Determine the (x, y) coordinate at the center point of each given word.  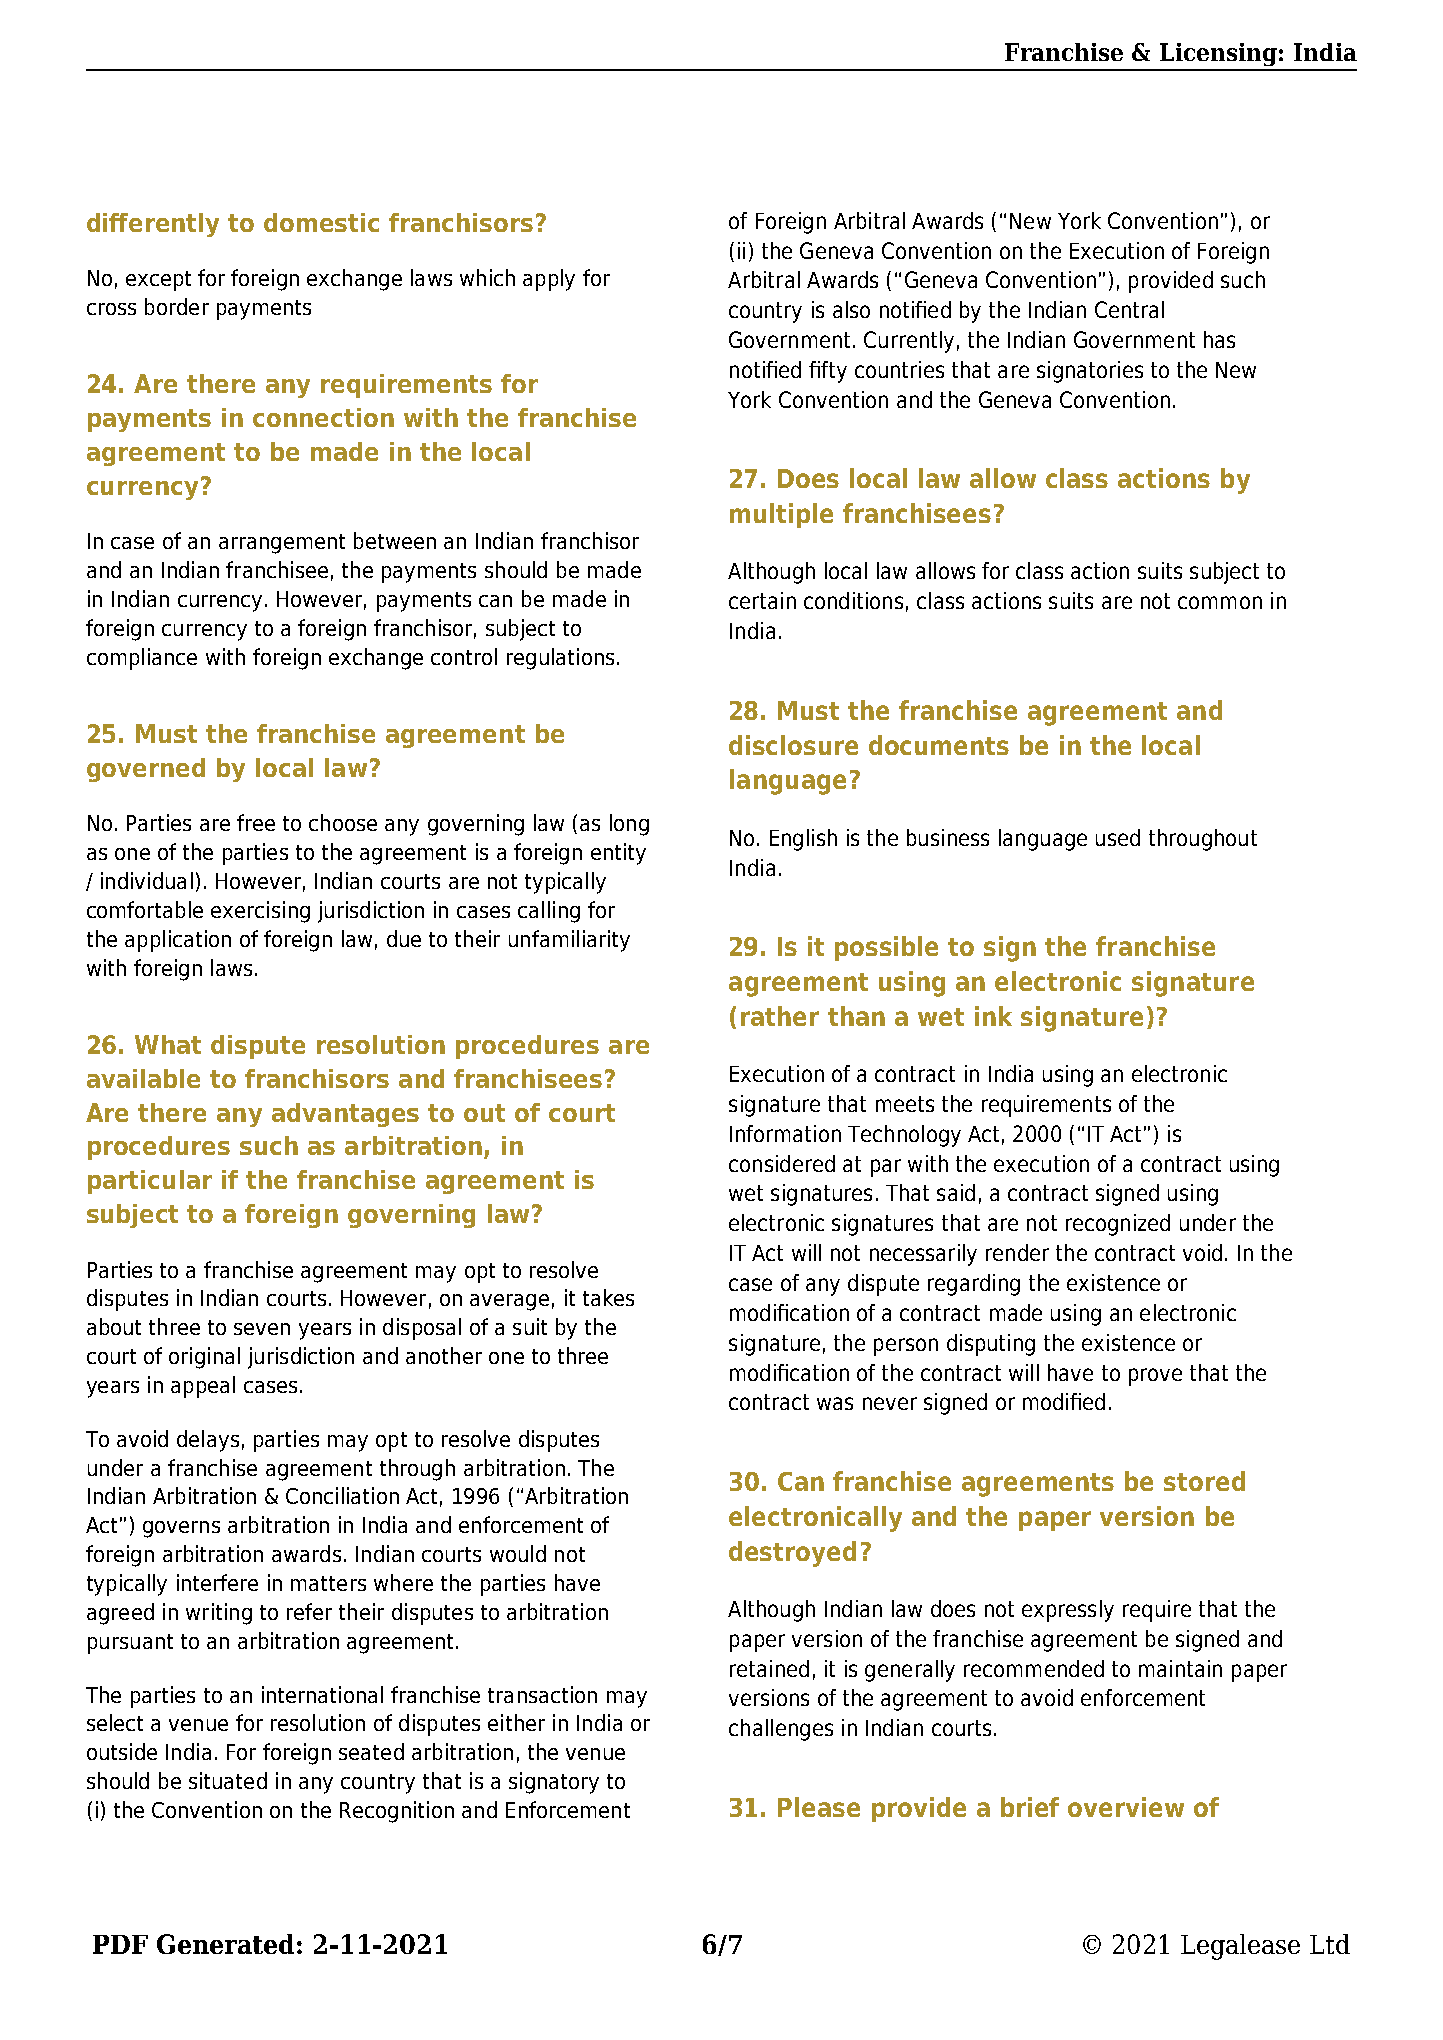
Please (819, 1807)
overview (1126, 1807)
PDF (120, 1944)
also (851, 309)
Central (1129, 309)
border (177, 306)
